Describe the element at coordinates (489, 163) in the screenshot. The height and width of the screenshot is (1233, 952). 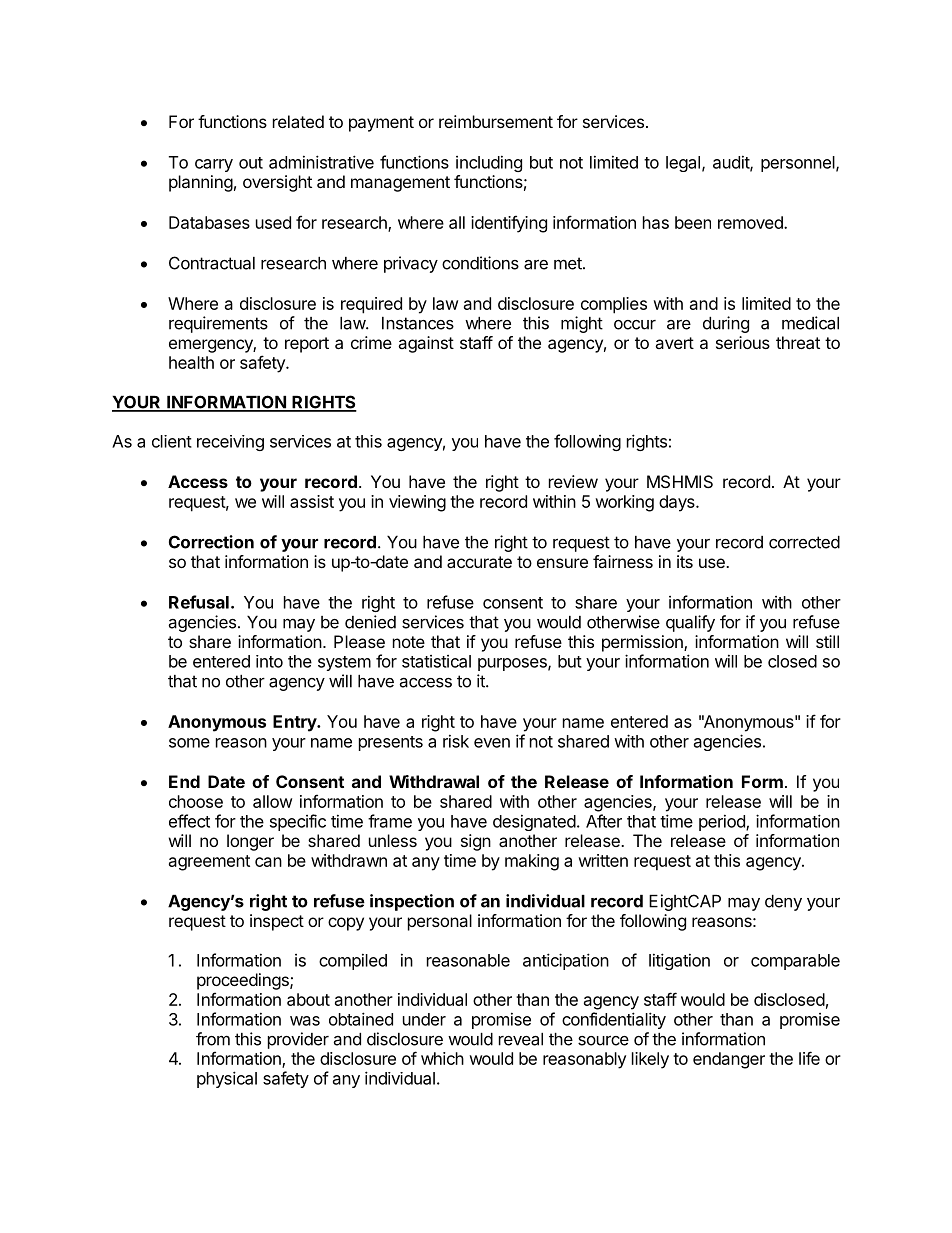
I see `including` at that location.
